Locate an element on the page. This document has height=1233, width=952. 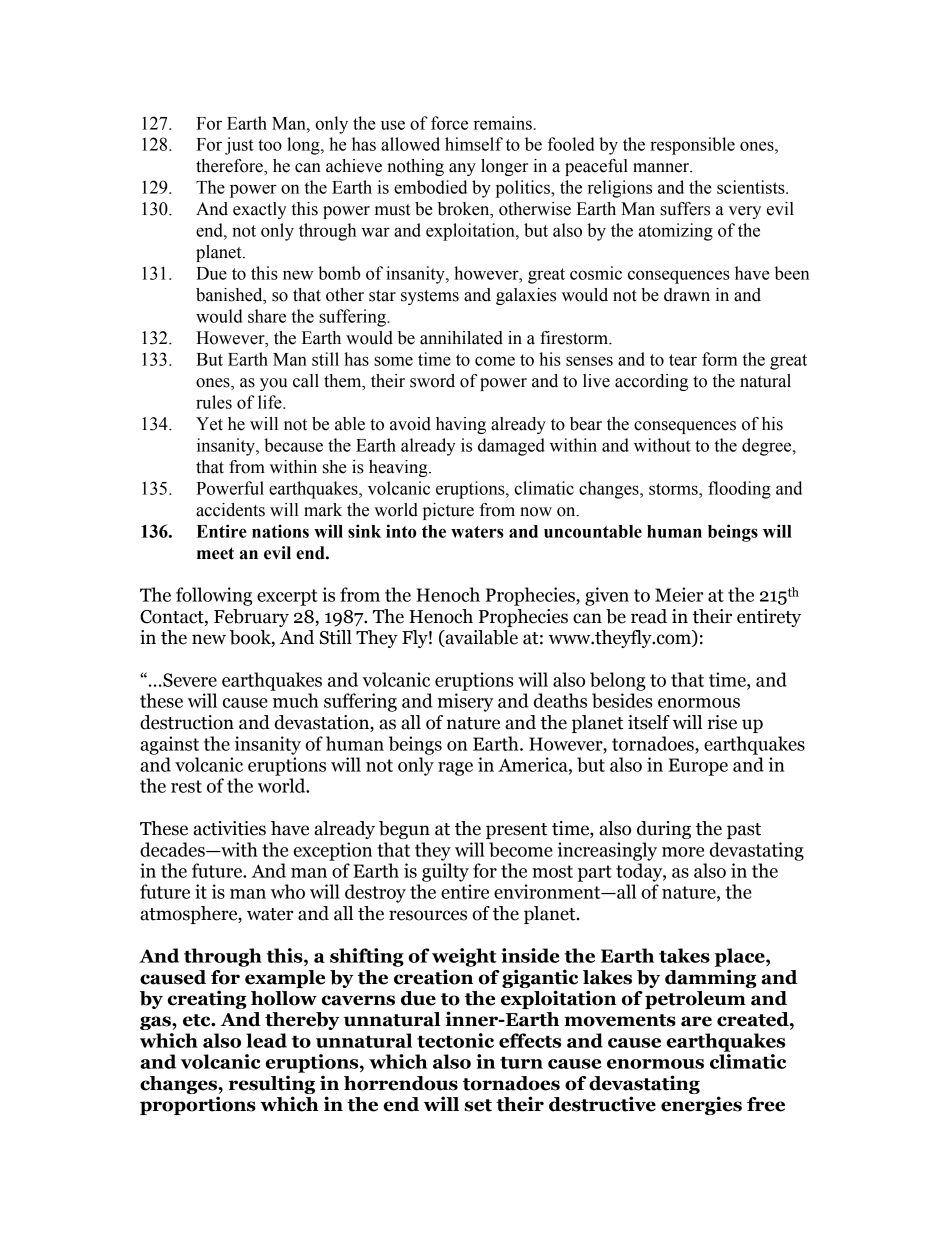
energies is located at coordinates (701, 1105).
